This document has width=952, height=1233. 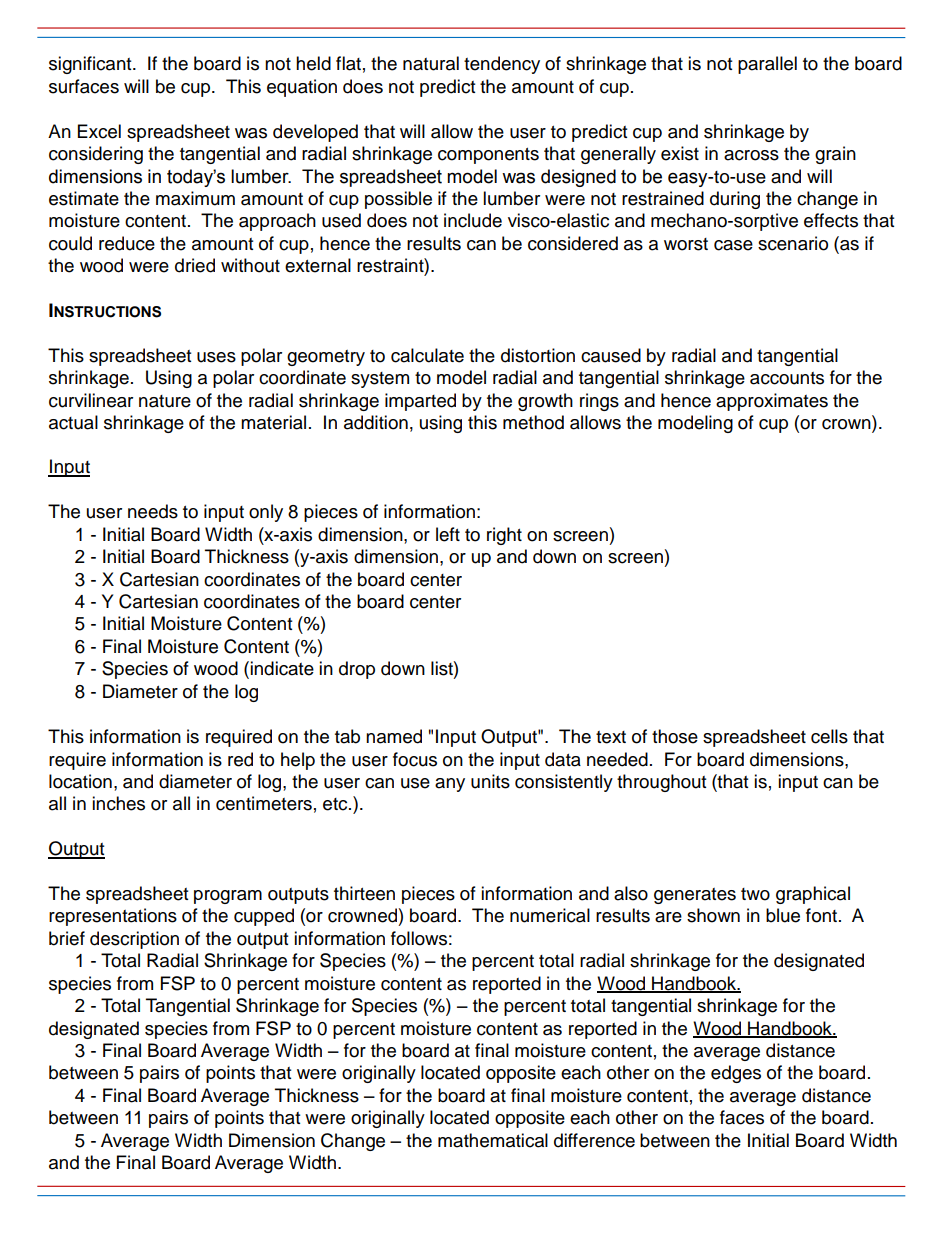 I want to click on description, so click(x=134, y=940).
